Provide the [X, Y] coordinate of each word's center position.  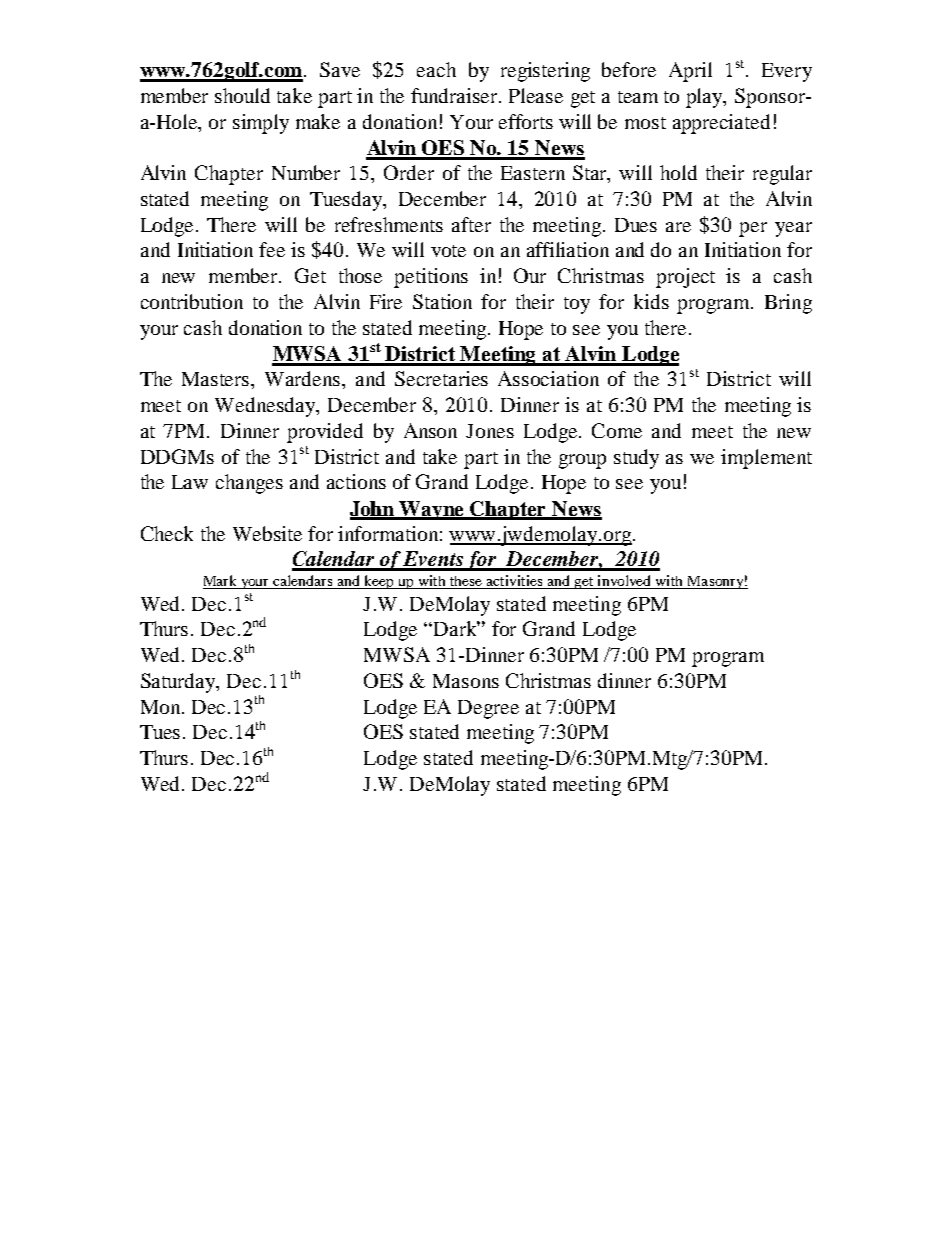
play [705, 98]
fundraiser [456, 95]
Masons [466, 681]
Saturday [179, 683]
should [242, 95]
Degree [488, 709]
